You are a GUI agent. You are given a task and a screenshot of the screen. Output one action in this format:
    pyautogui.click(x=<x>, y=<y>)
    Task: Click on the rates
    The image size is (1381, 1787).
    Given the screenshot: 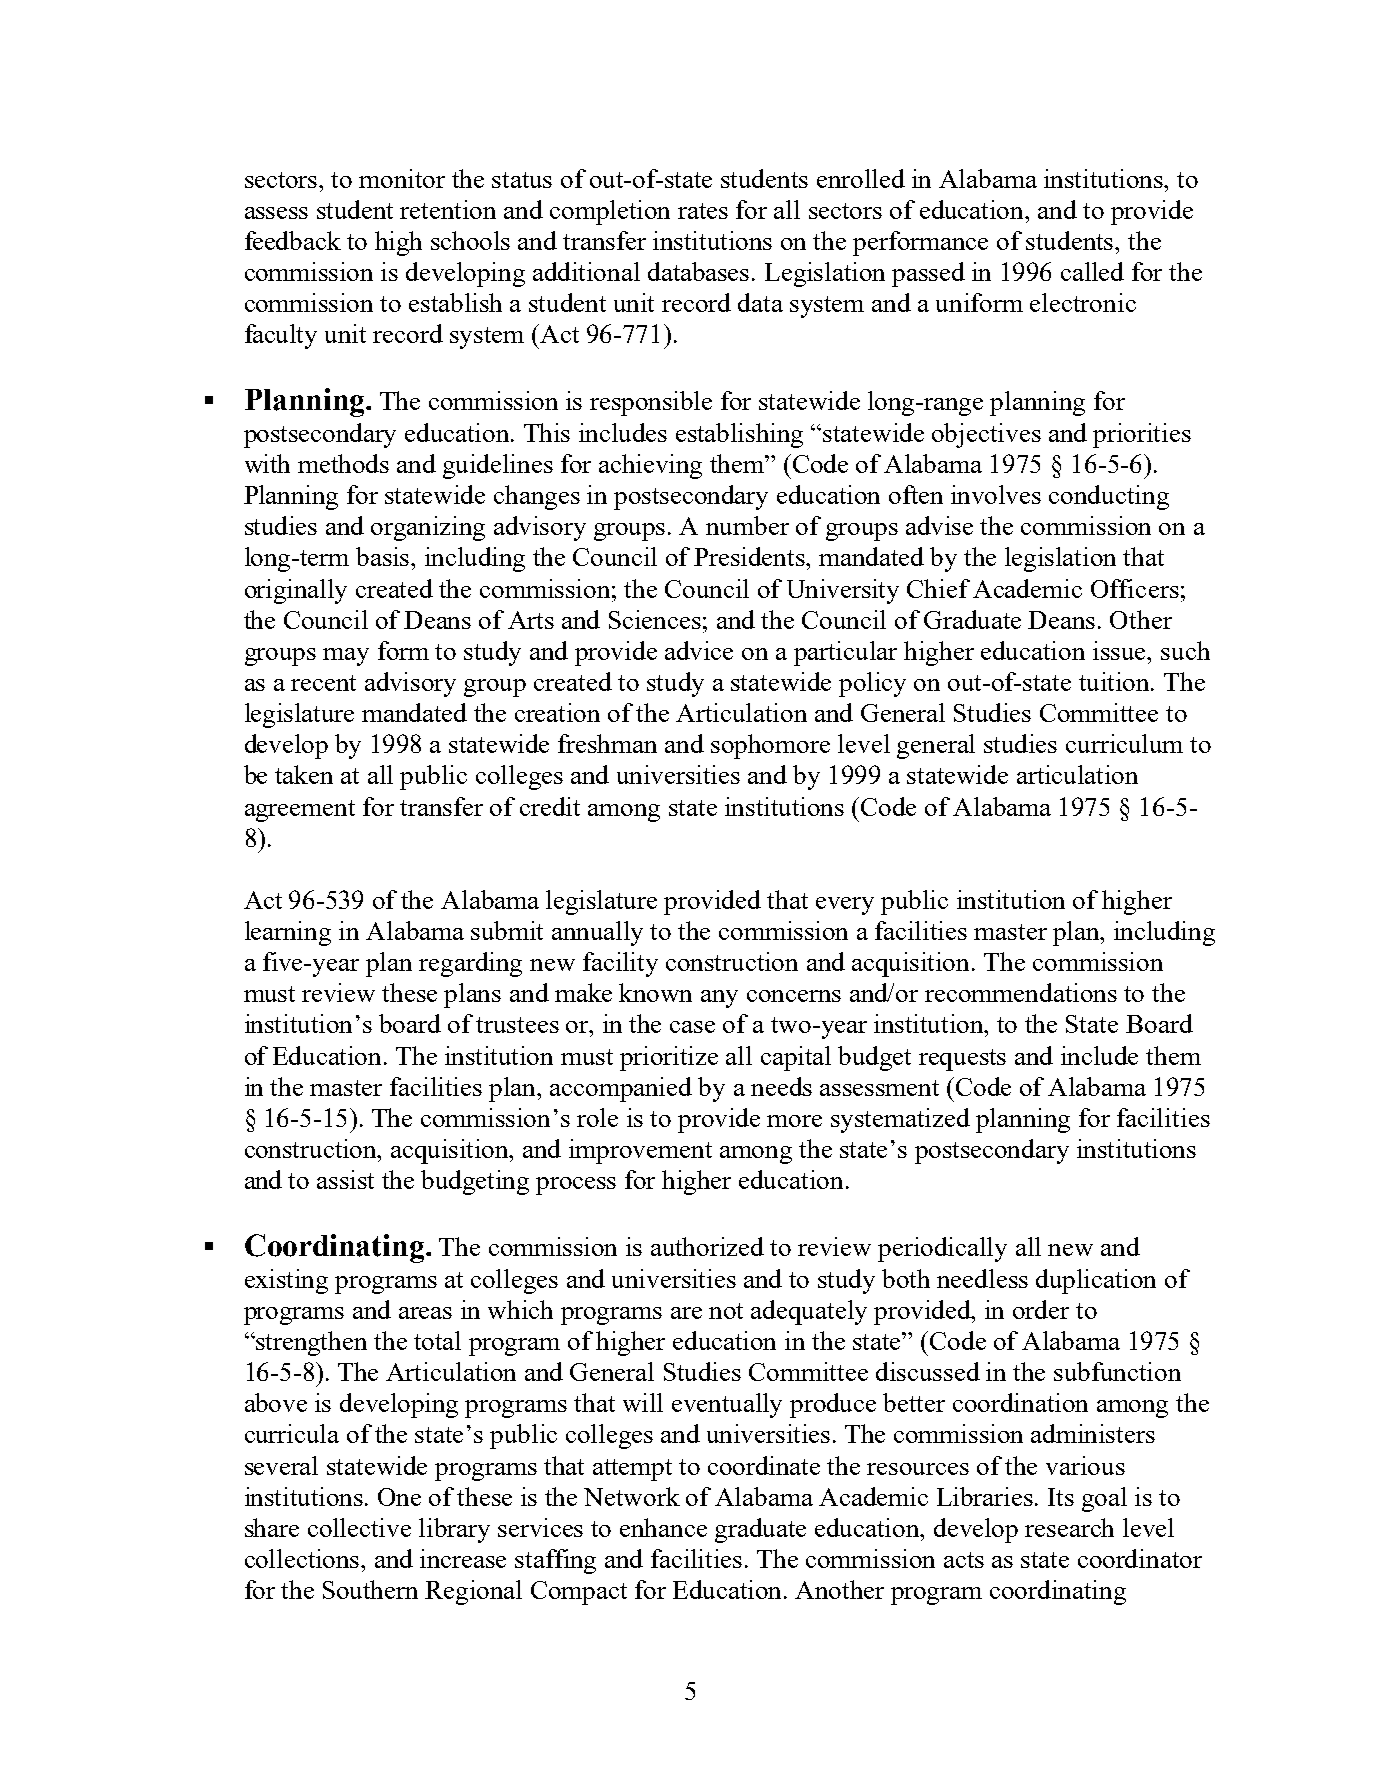 What is the action you would take?
    pyautogui.click(x=703, y=211)
